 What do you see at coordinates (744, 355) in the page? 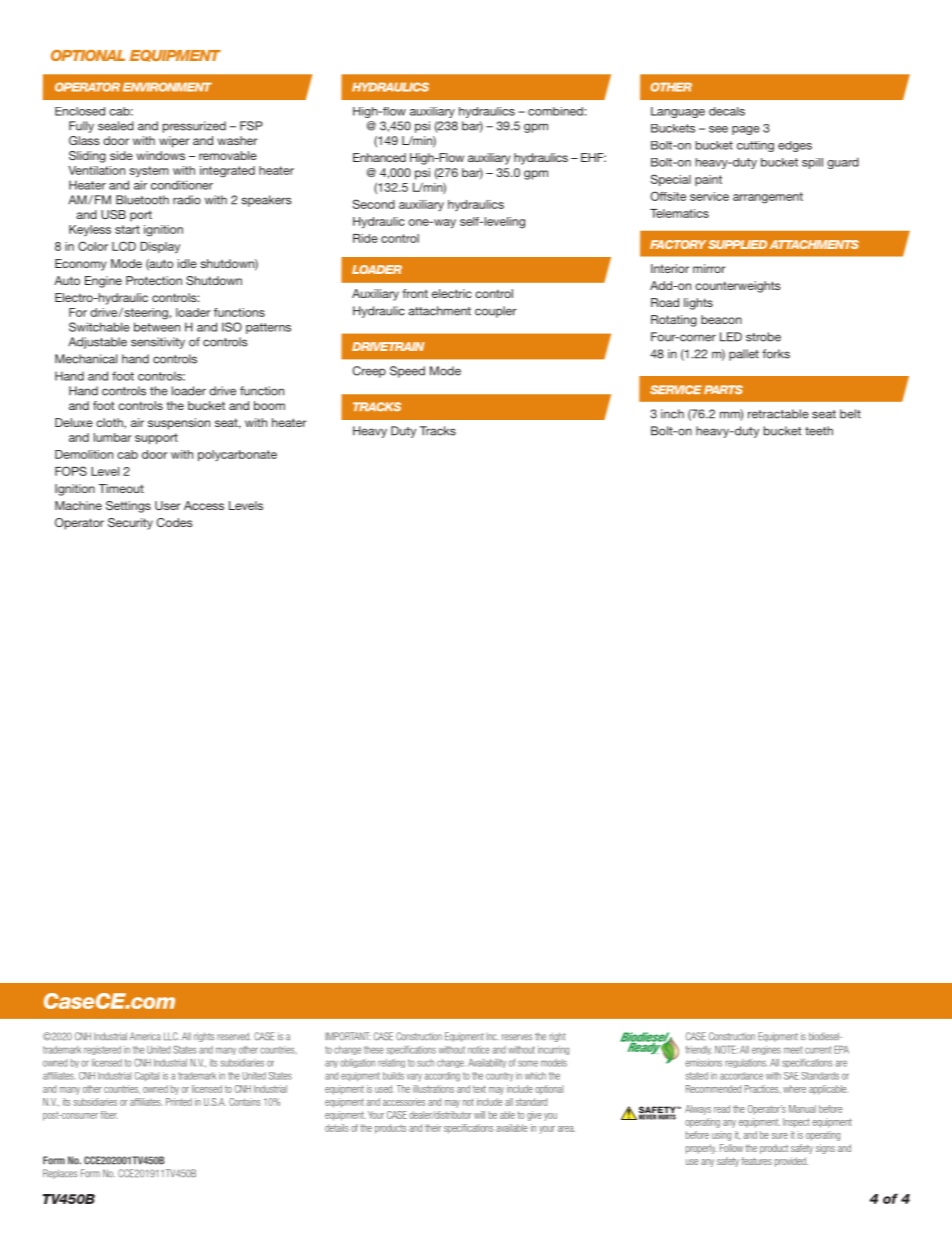
I see `pallet` at bounding box center [744, 355].
